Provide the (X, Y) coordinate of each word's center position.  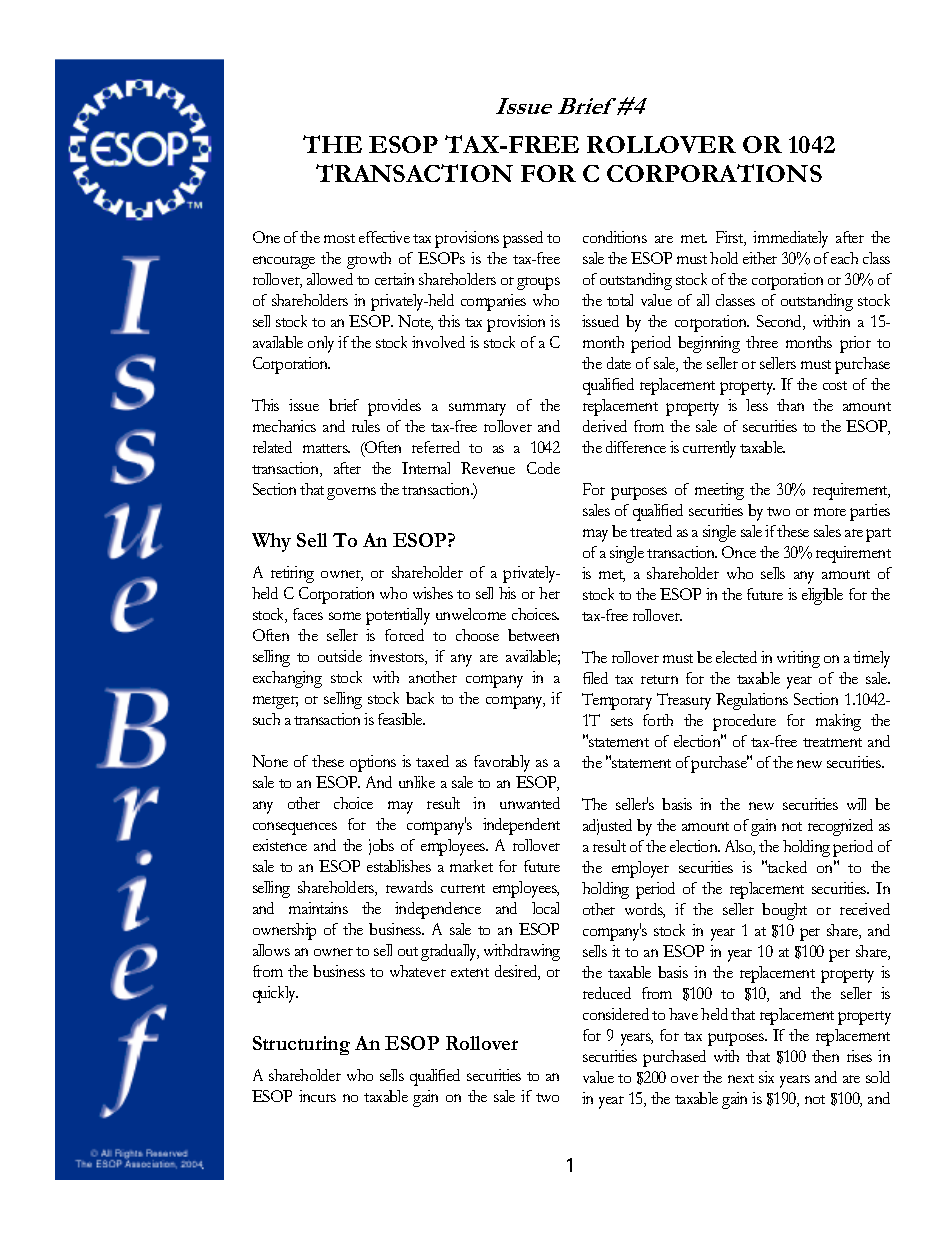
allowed (330, 279)
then (825, 1056)
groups (538, 283)
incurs (317, 1096)
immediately (790, 239)
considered (616, 1014)
